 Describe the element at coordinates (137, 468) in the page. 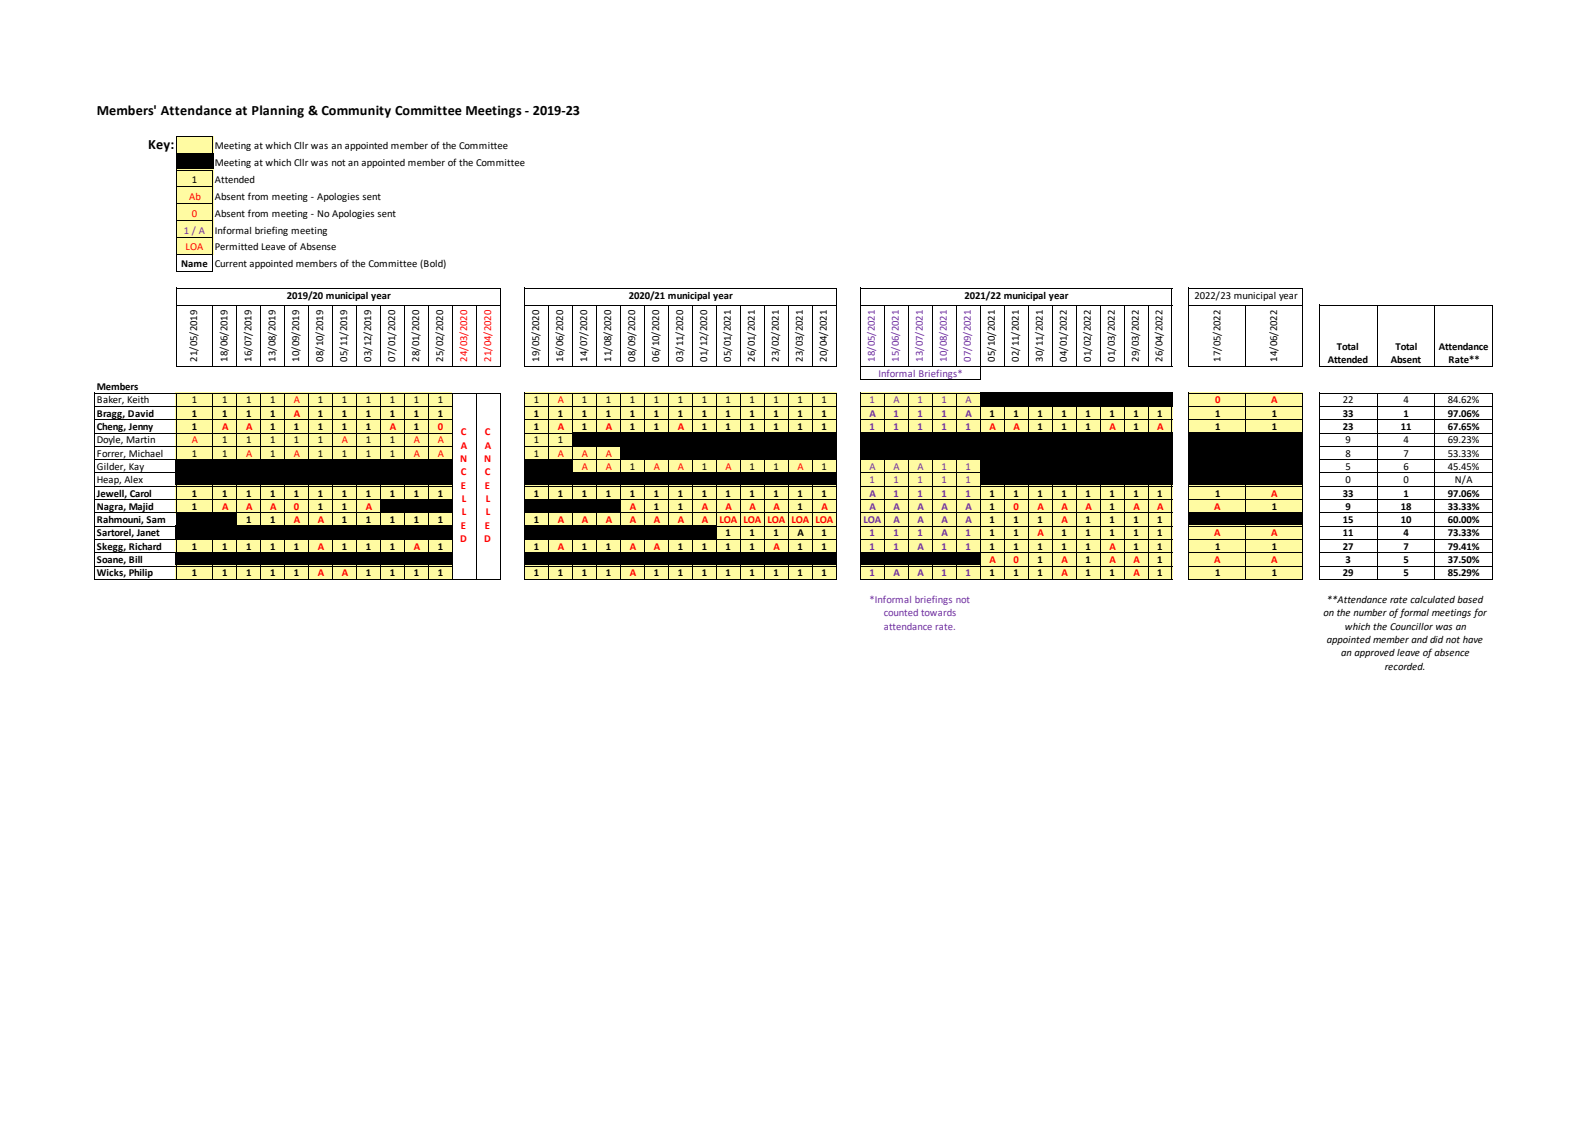

I see `Kay` at that location.
